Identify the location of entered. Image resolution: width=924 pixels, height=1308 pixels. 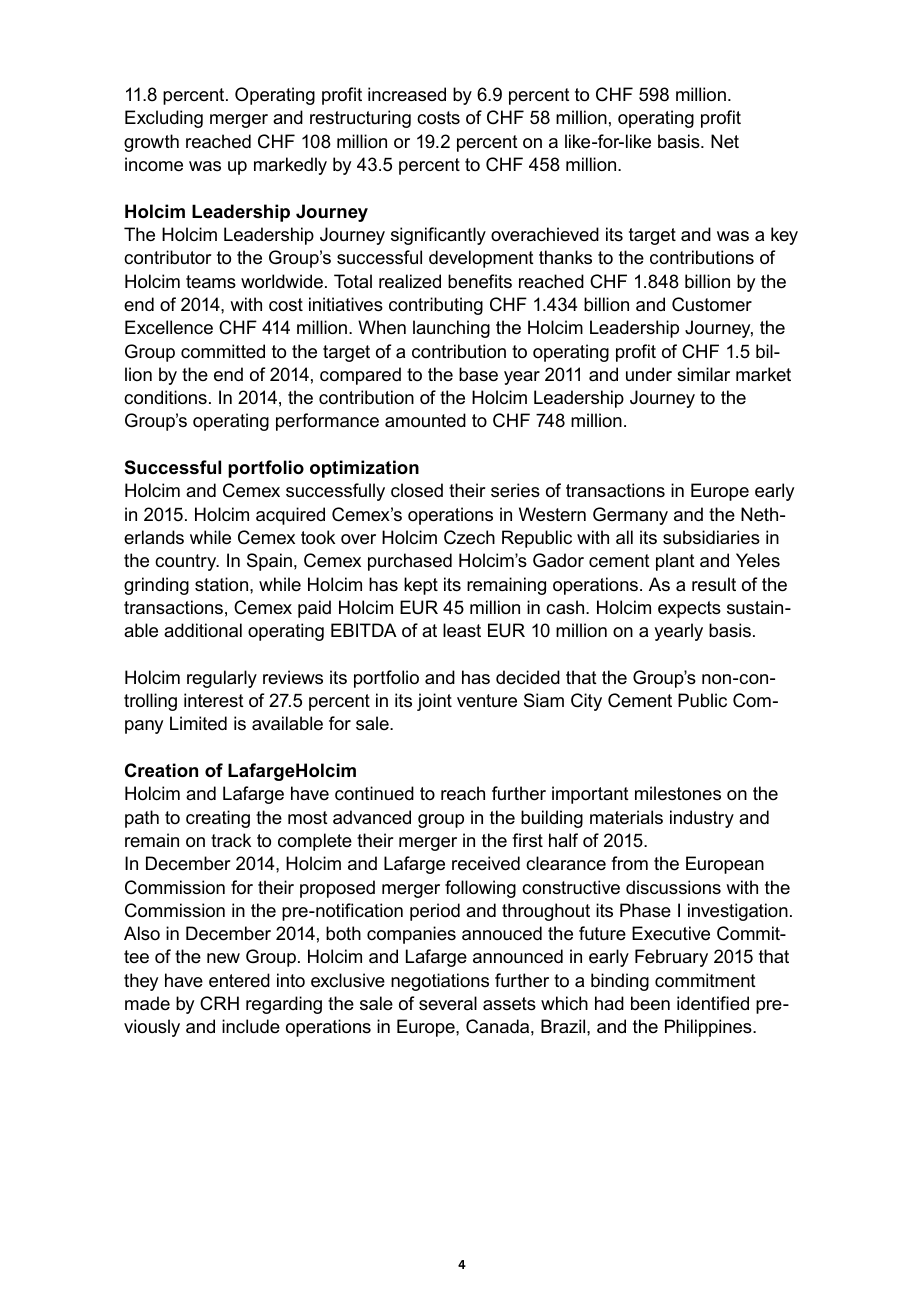
(239, 980).
